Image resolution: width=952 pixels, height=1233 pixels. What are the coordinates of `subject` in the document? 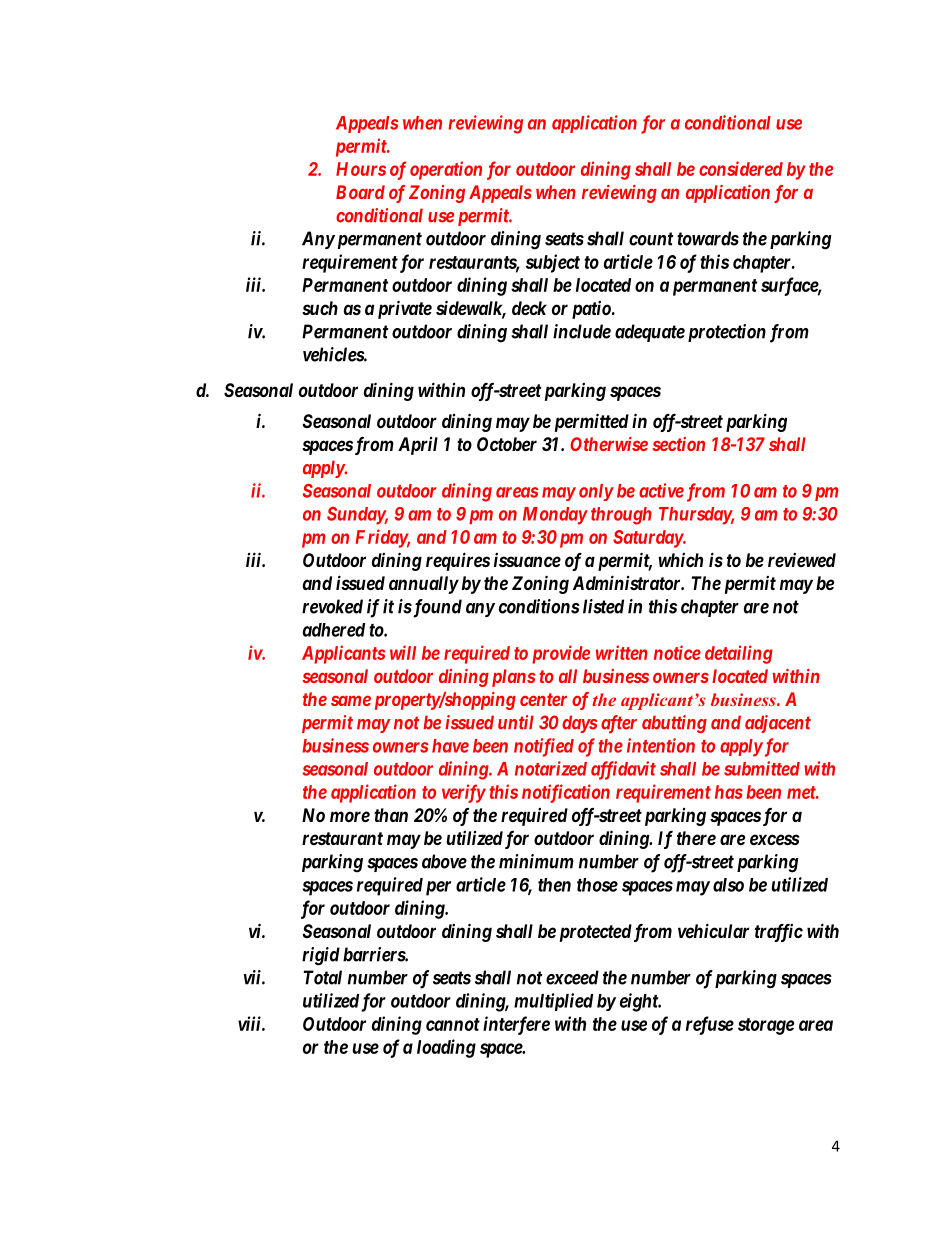 It's located at (553, 263).
